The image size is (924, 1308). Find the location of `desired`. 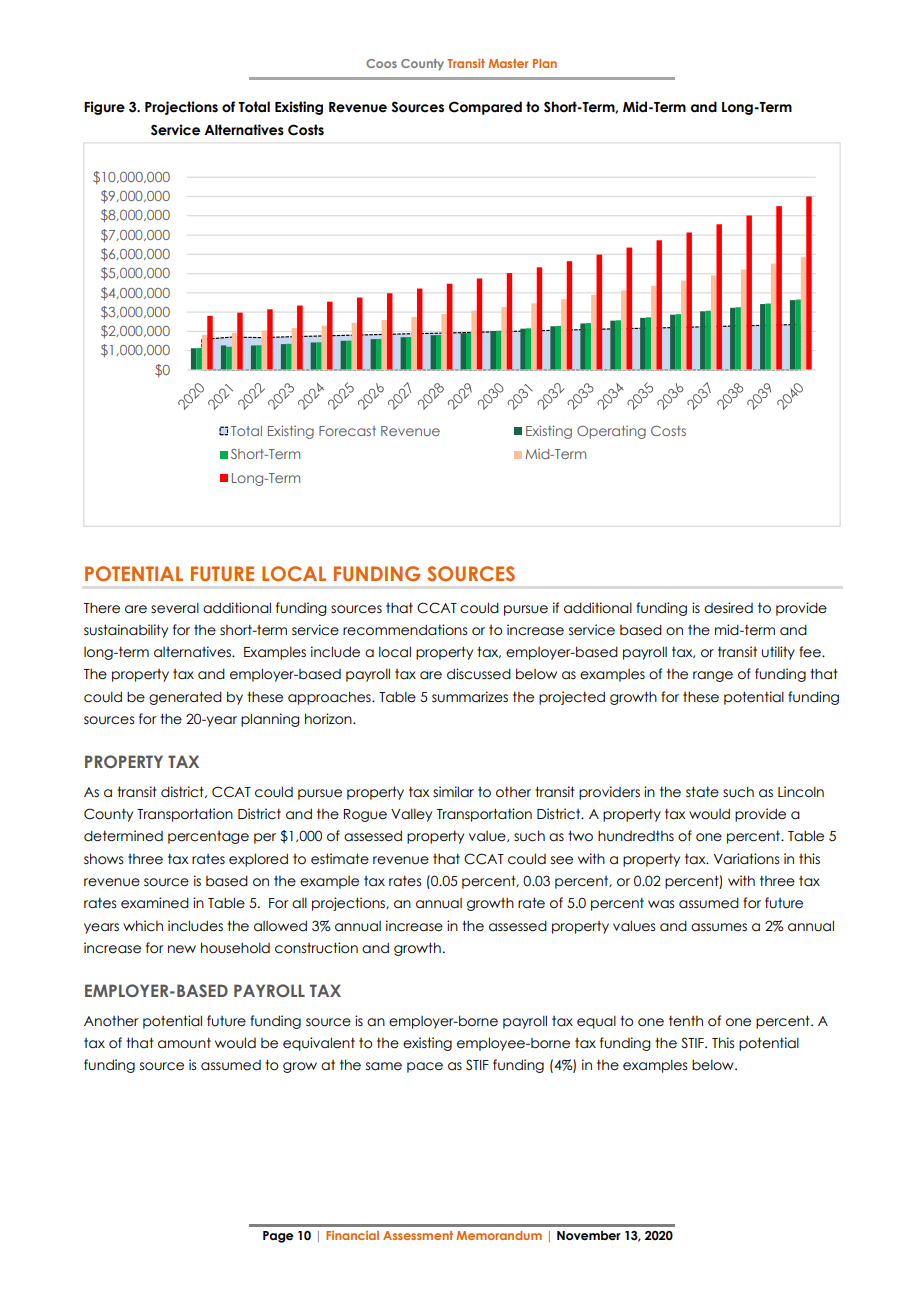

desired is located at coordinates (728, 608).
